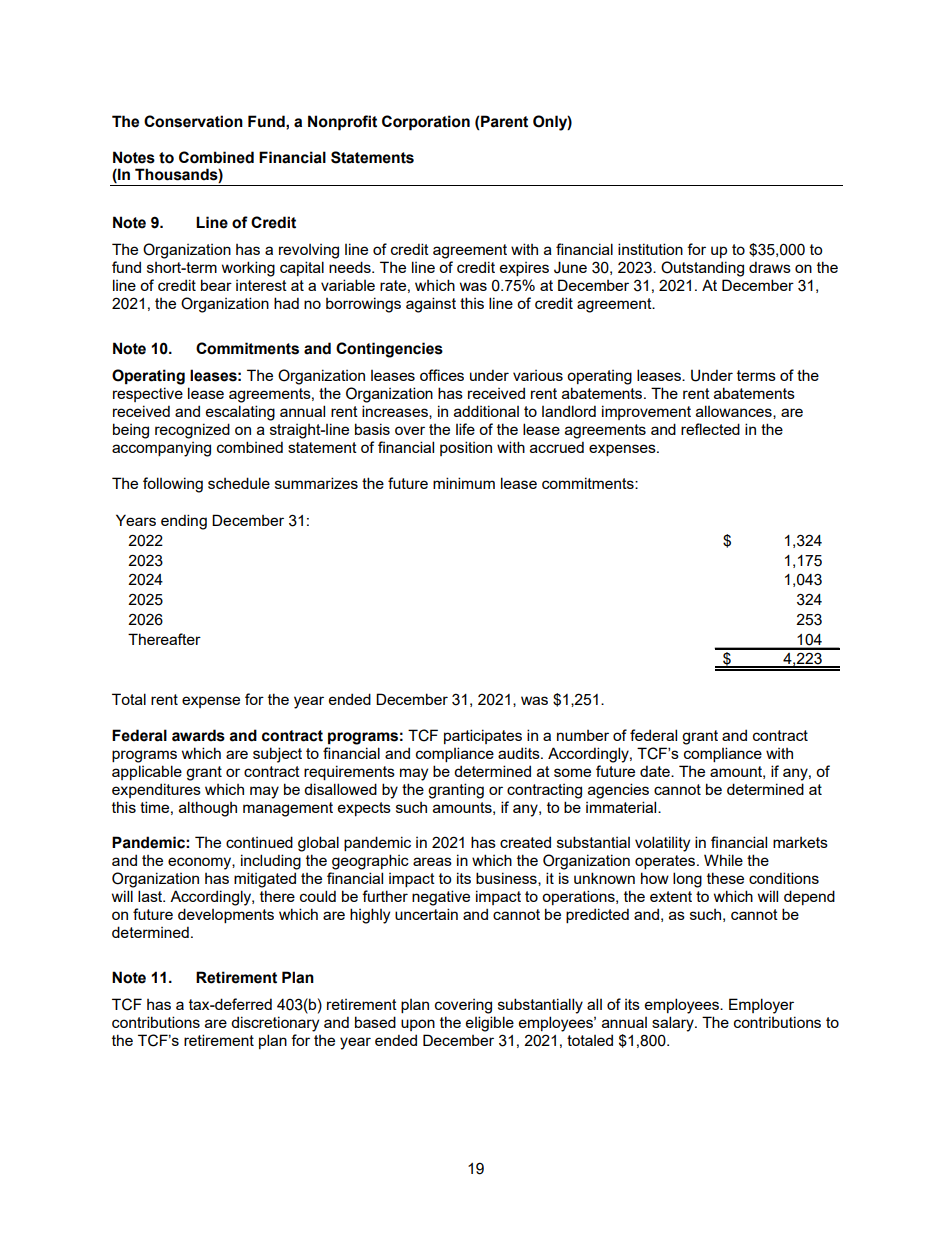  I want to click on Employer, so click(761, 1006).
